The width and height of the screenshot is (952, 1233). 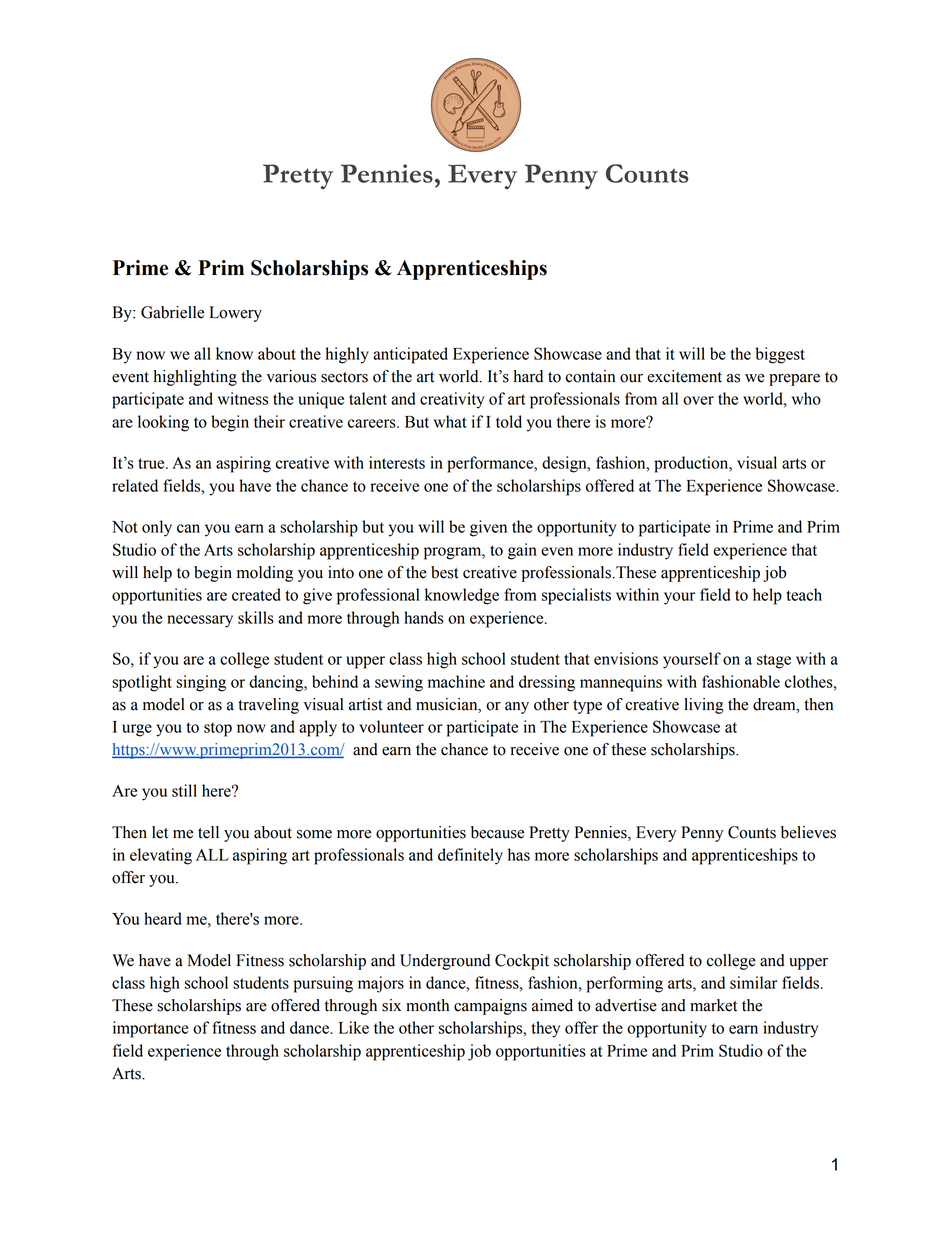 I want to click on importance, so click(x=151, y=1029).
